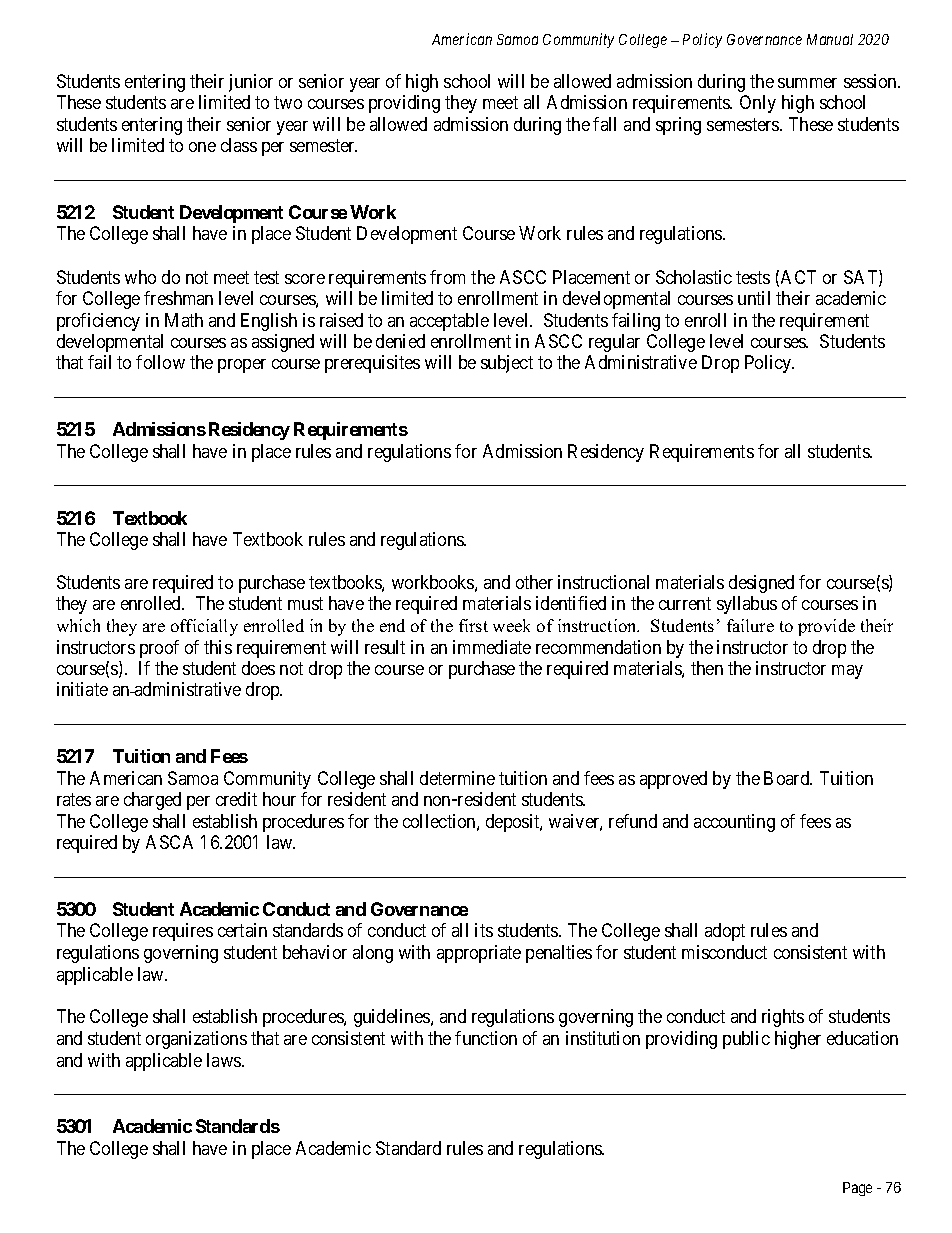 Image resolution: width=952 pixels, height=1233 pixels. What do you see at coordinates (449, 322) in the image?
I see `acceptable` at bounding box center [449, 322].
